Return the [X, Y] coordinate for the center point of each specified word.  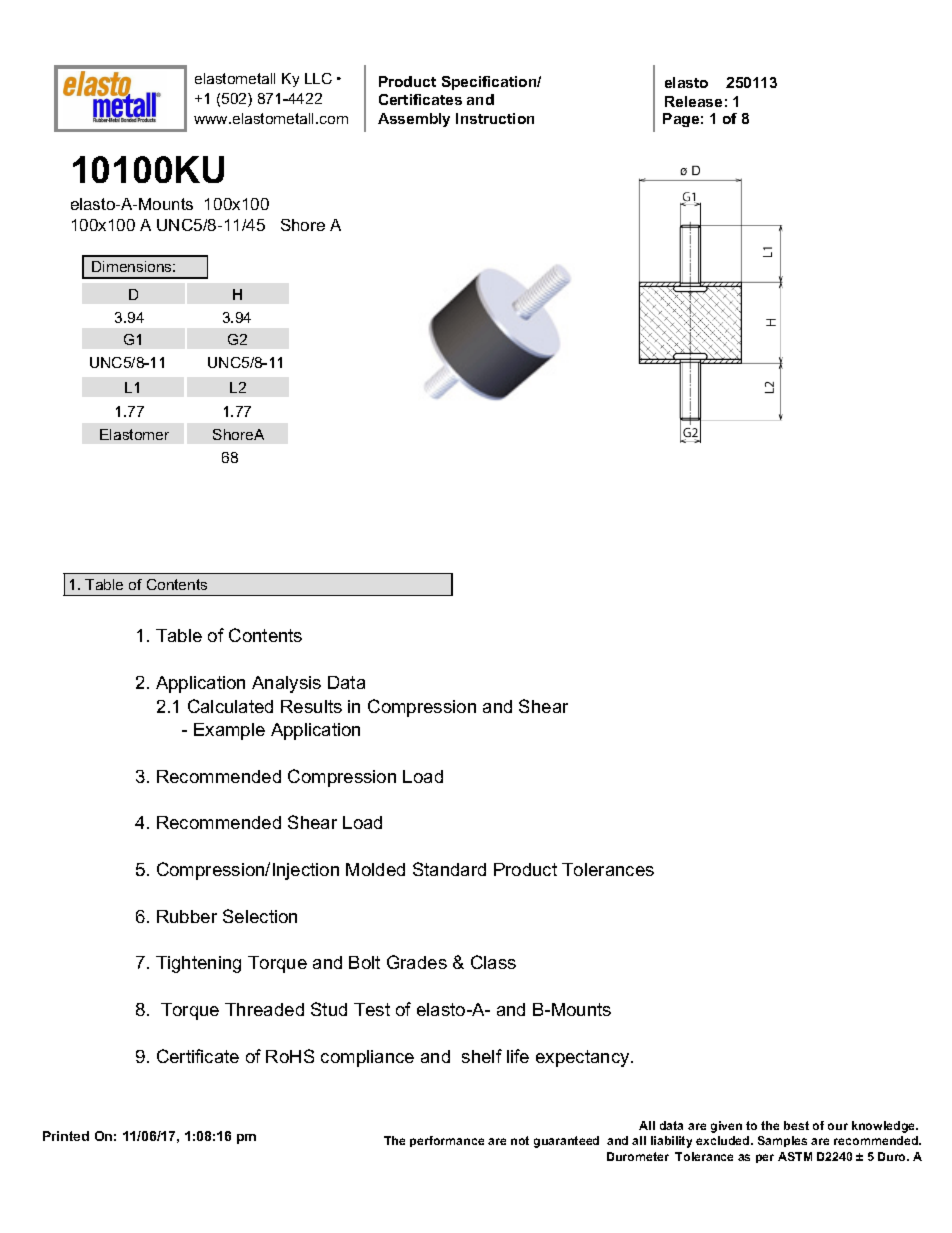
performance [447, 1141]
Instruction [495, 118]
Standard [449, 869]
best [796, 1125]
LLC [318, 78]
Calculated [230, 706]
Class [493, 962]
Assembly [414, 120]
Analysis [286, 684]
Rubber [187, 916]
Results [311, 706]
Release [693, 101]
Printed [66, 1136]
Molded [375, 869]
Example [229, 731]
